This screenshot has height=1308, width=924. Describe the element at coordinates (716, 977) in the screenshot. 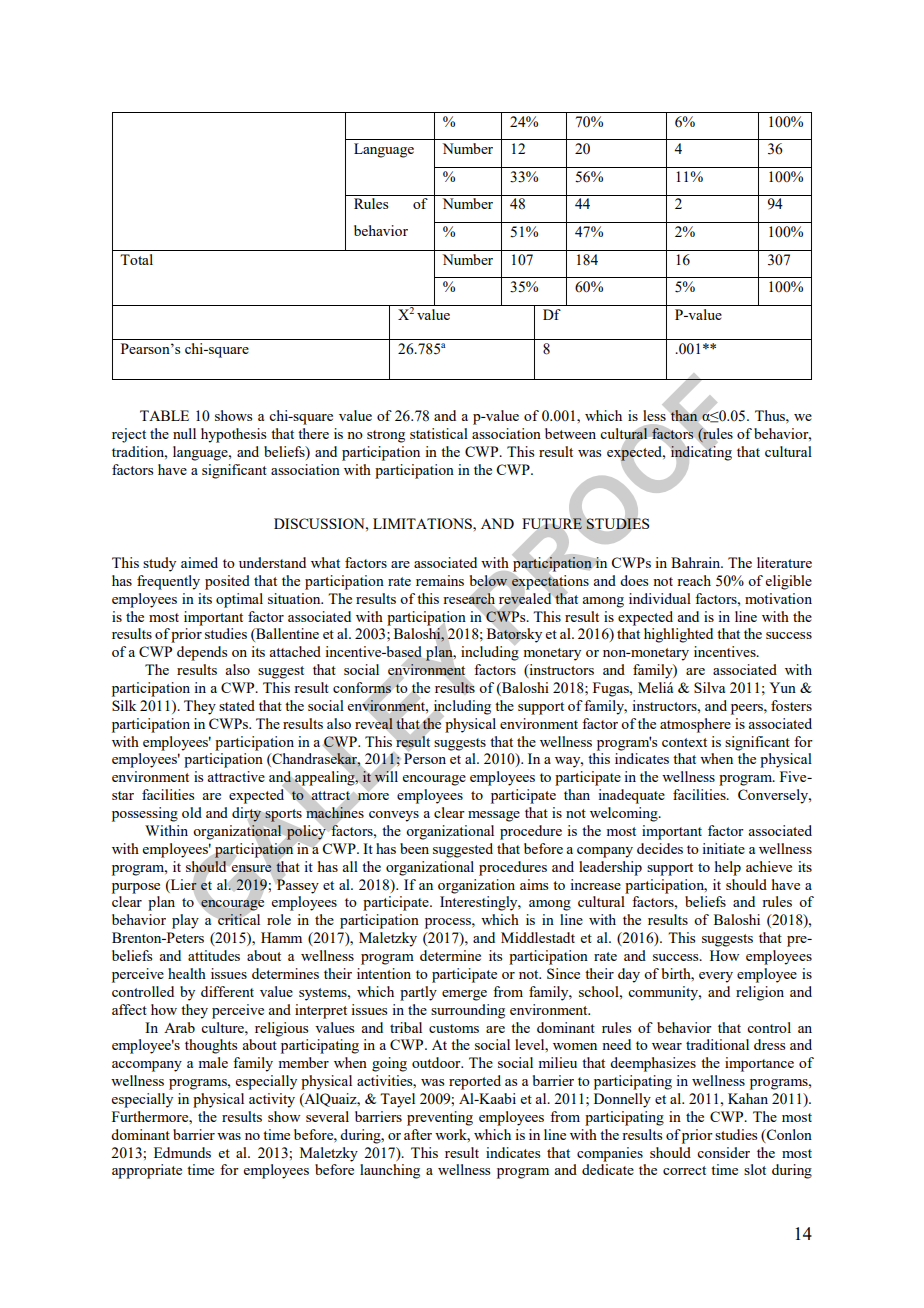

I see `every` at that location.
